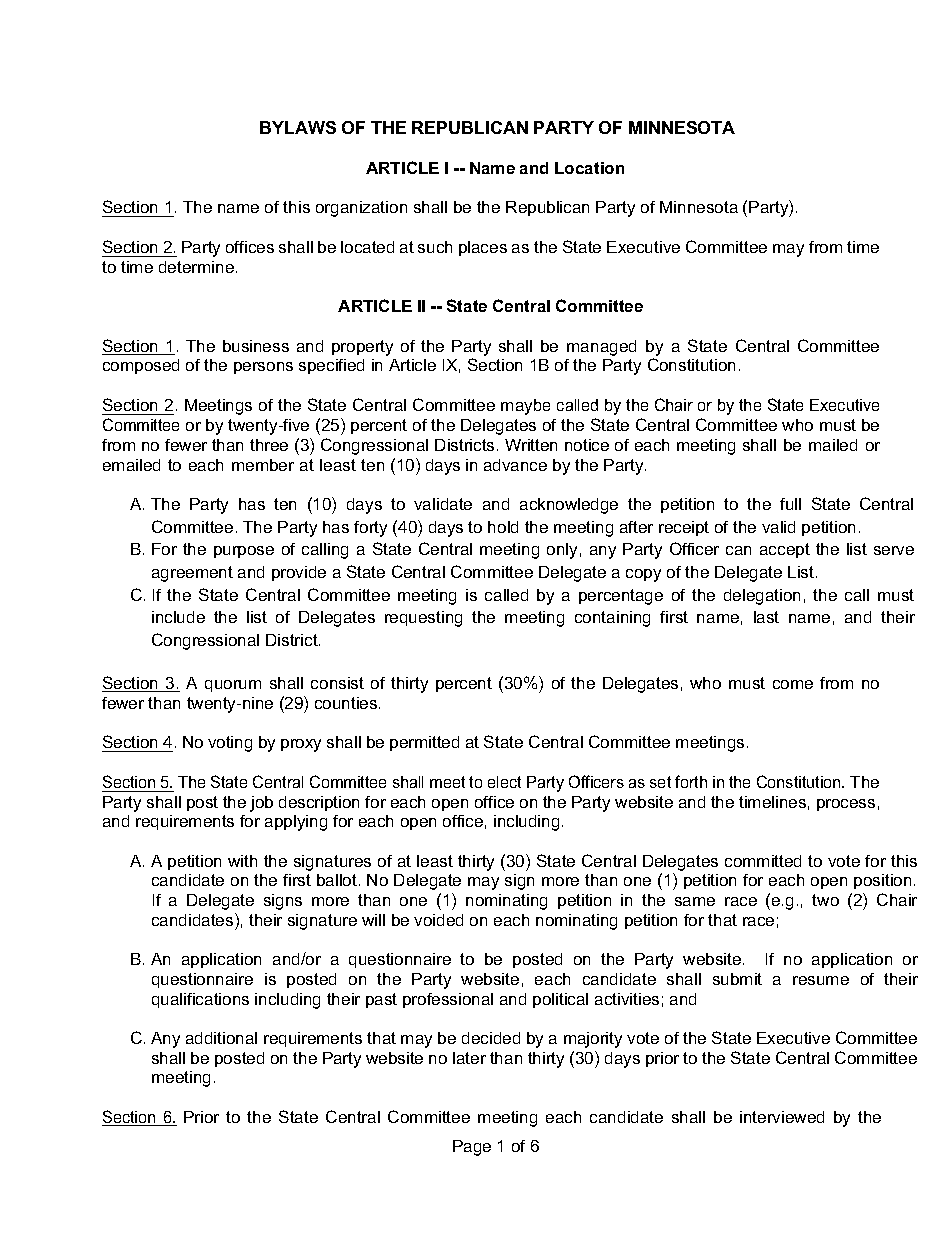 The image size is (952, 1233). I want to click on accept, so click(785, 550).
